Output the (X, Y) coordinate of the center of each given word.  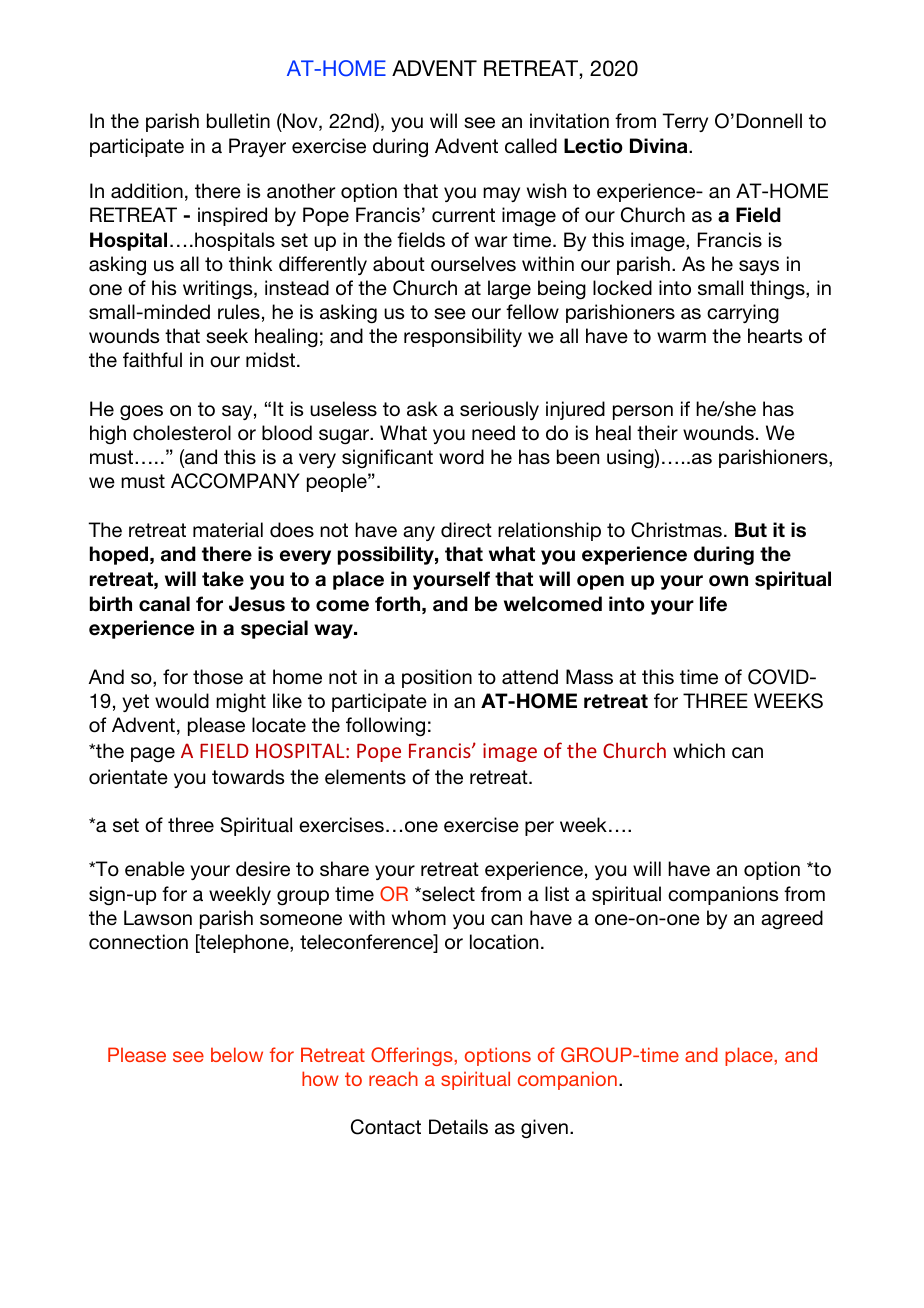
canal (164, 604)
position (437, 678)
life (713, 604)
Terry (685, 122)
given (544, 1129)
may (501, 194)
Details (458, 1127)
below (237, 1054)
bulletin (238, 121)
